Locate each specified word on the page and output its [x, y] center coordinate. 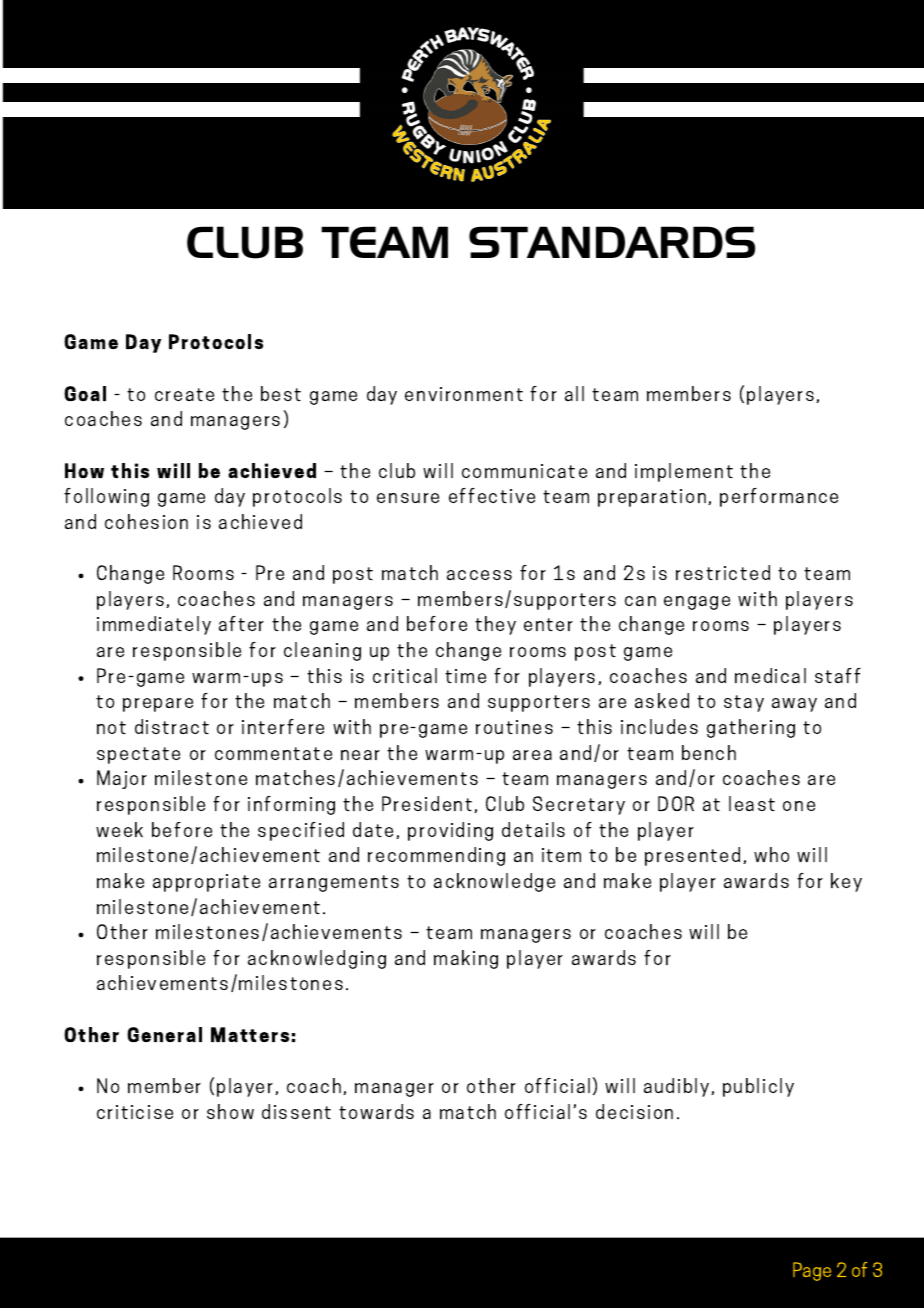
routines [514, 727]
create [184, 394]
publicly [758, 1087]
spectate [138, 755]
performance [779, 497]
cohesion [146, 521]
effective [492, 495]
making [466, 959]
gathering [751, 728]
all [574, 393]
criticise [135, 1112]
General [164, 1034]
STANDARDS [612, 242]
